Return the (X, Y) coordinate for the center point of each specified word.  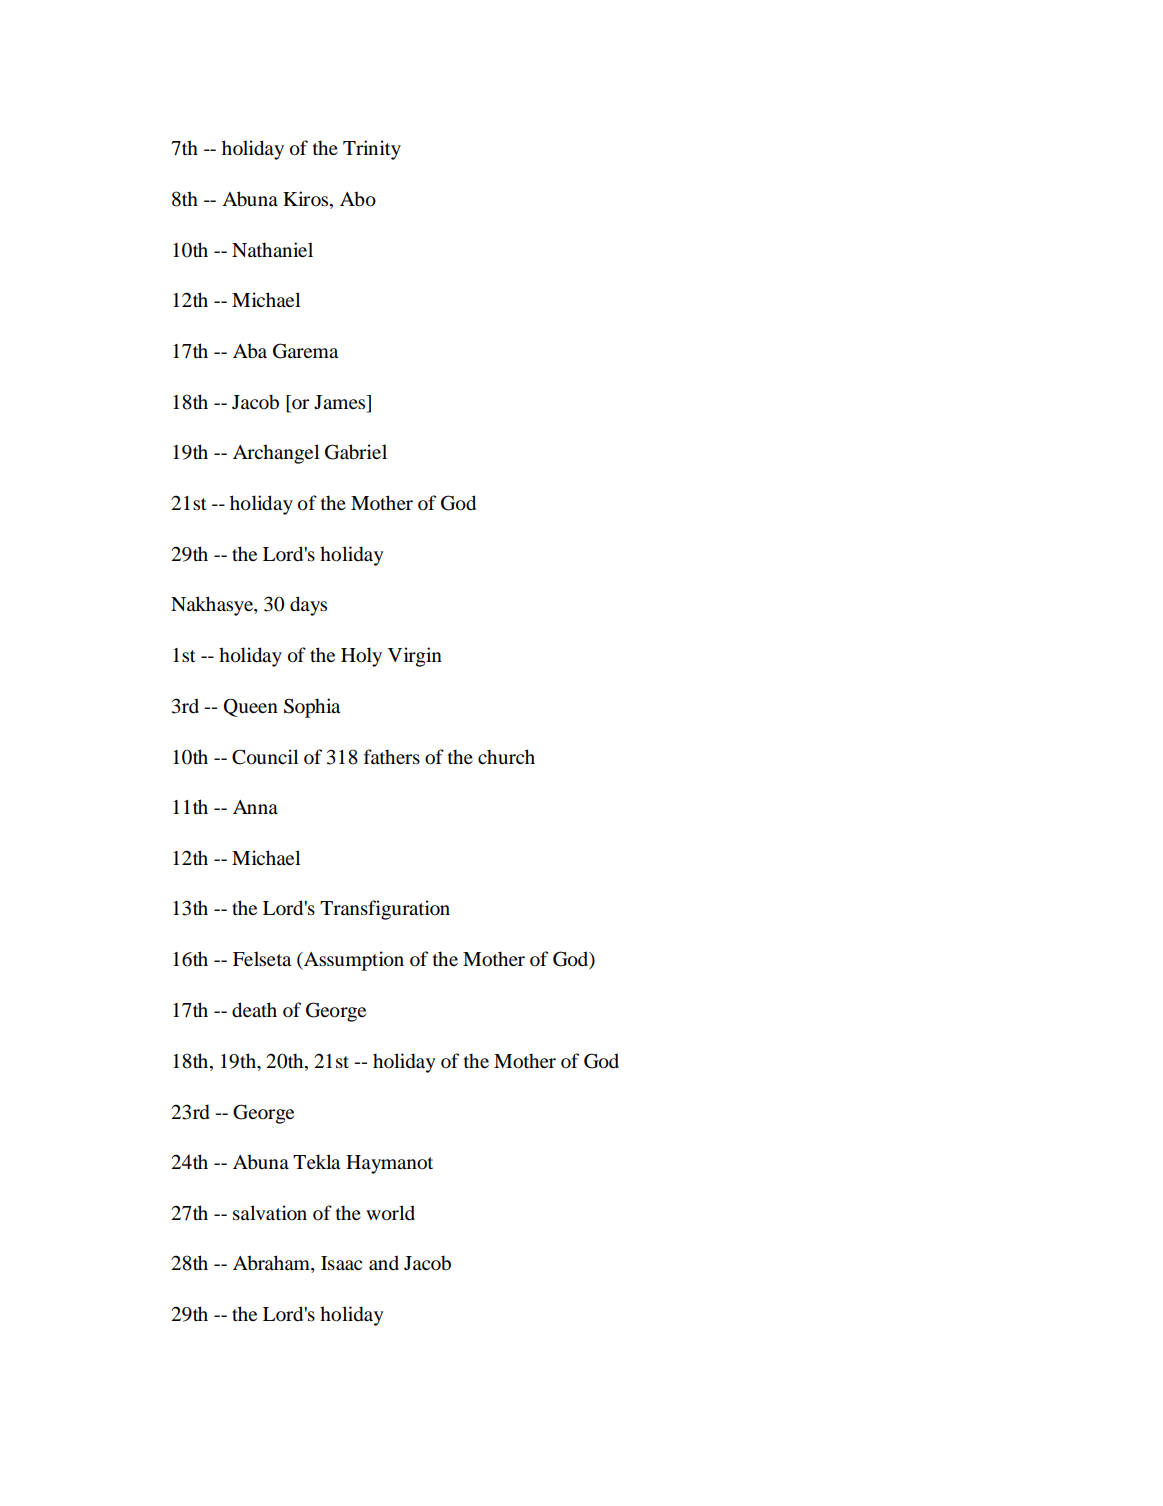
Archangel (276, 454)
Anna (255, 807)
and (384, 1262)
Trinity (372, 150)
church (506, 756)
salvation (270, 1213)
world (390, 1213)
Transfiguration (385, 910)
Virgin (415, 657)
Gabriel (356, 452)
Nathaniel (272, 250)
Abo (358, 199)
